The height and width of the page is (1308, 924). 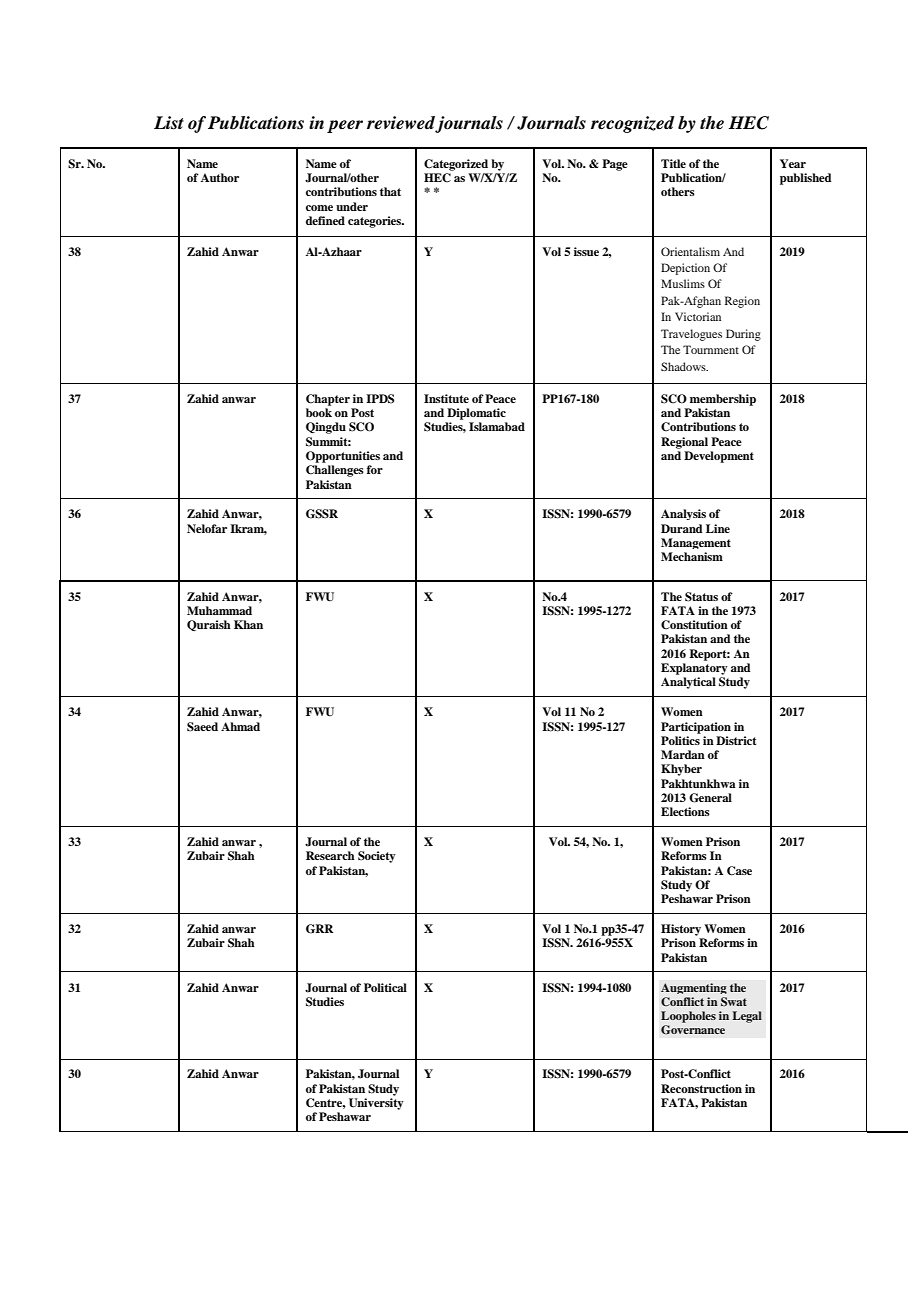 I want to click on District, so click(x=736, y=740).
